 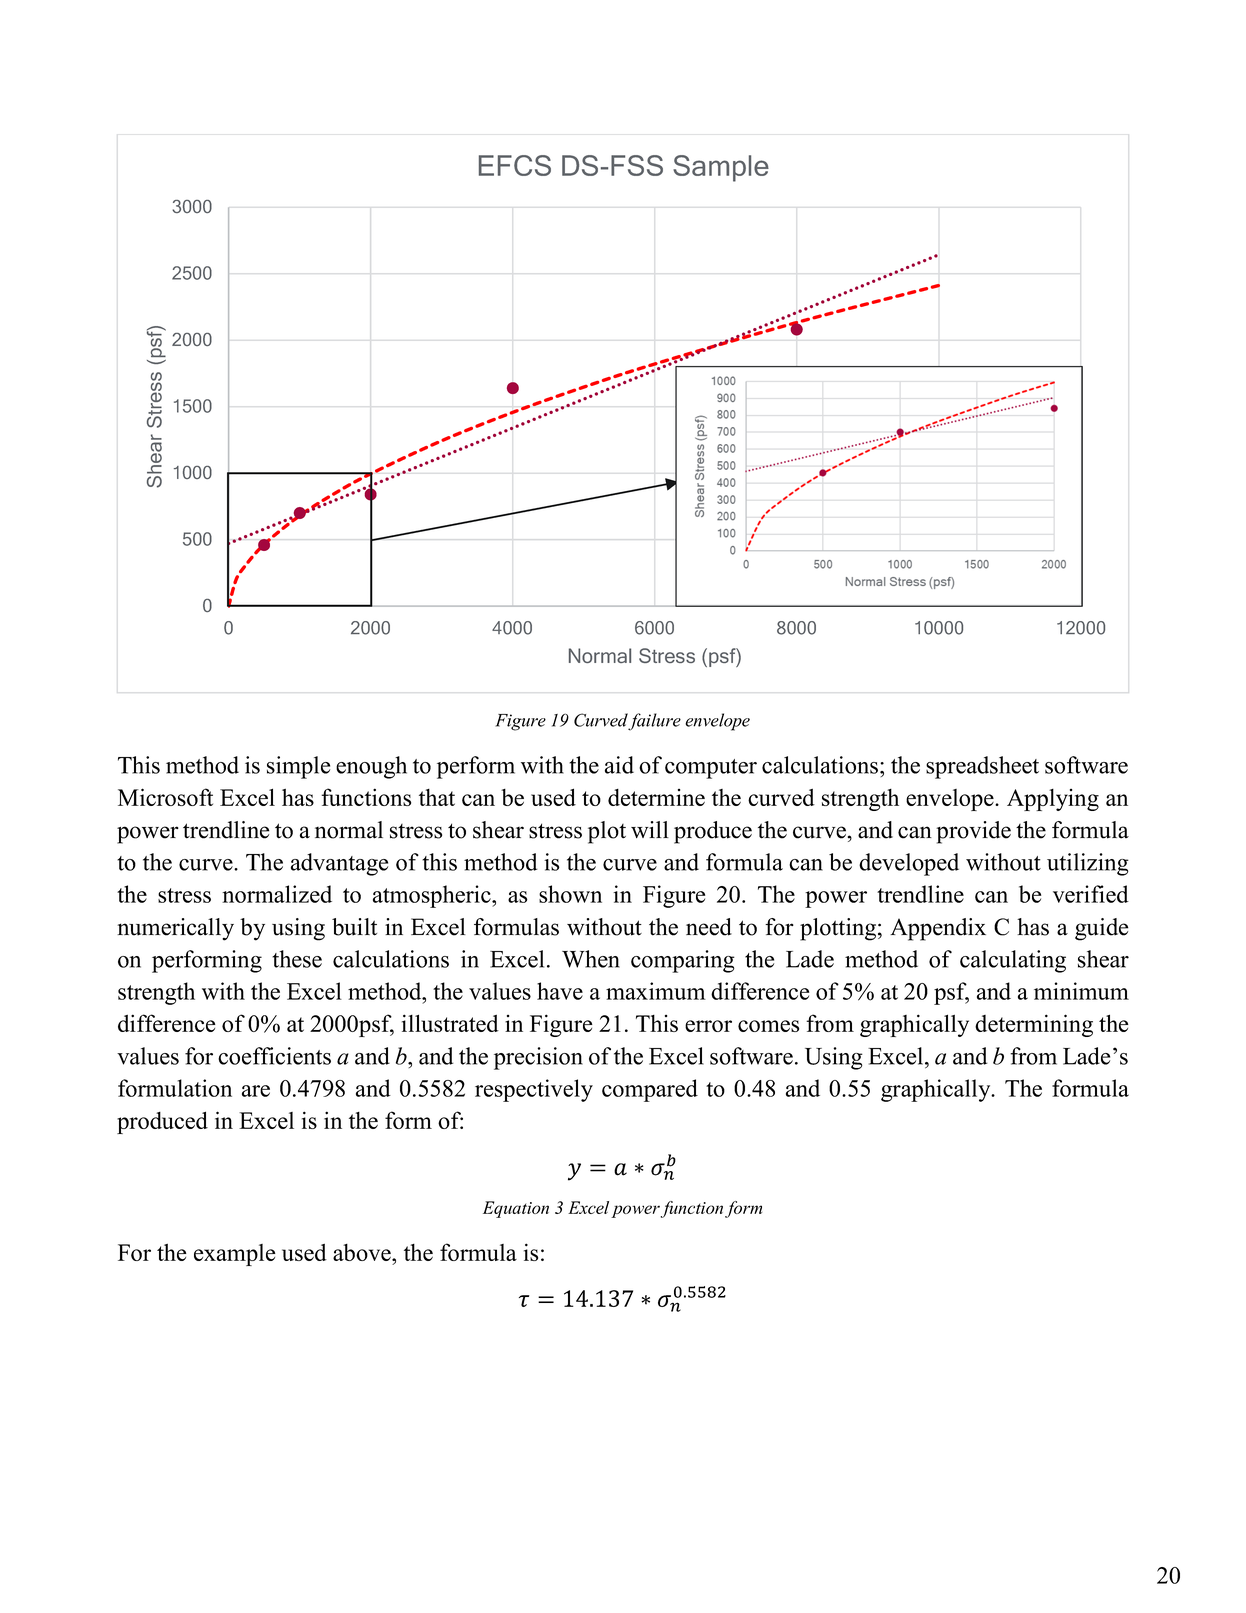 What do you see at coordinates (982, 767) in the page?
I see `spreadsheet` at bounding box center [982, 767].
